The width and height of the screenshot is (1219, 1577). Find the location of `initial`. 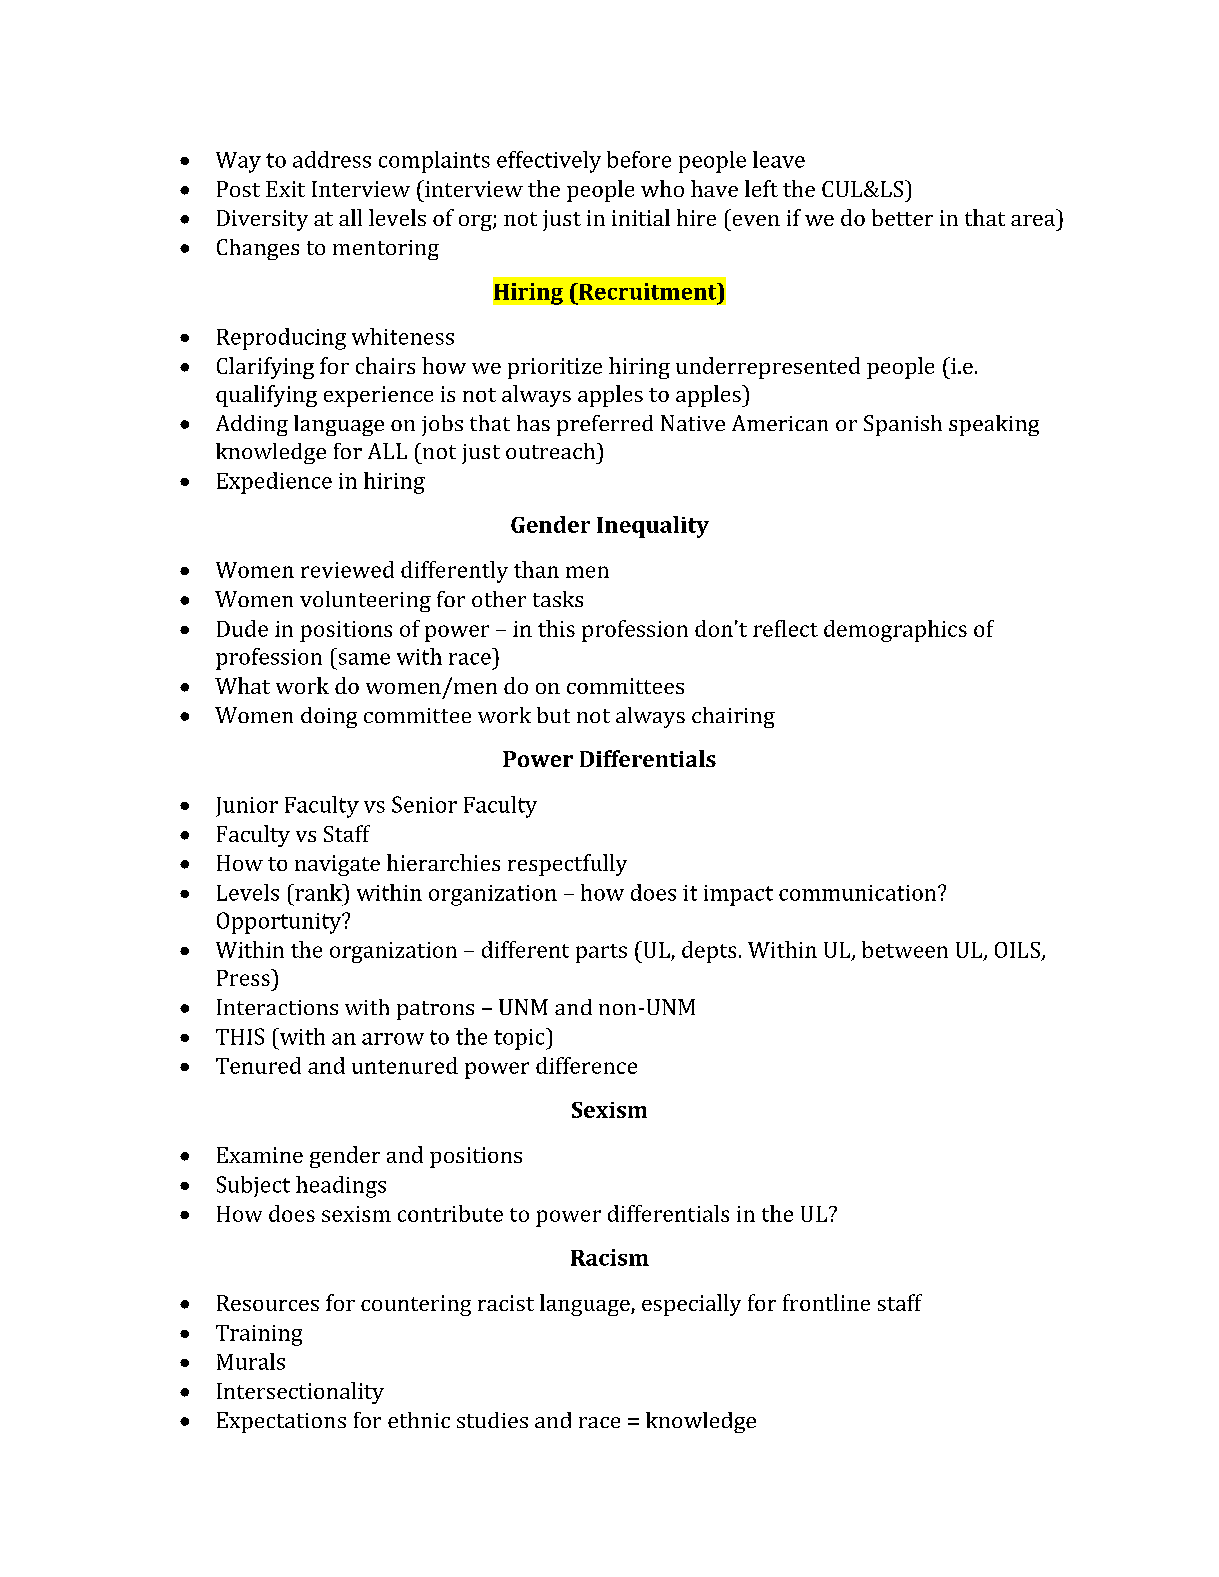

initial is located at coordinates (641, 217).
